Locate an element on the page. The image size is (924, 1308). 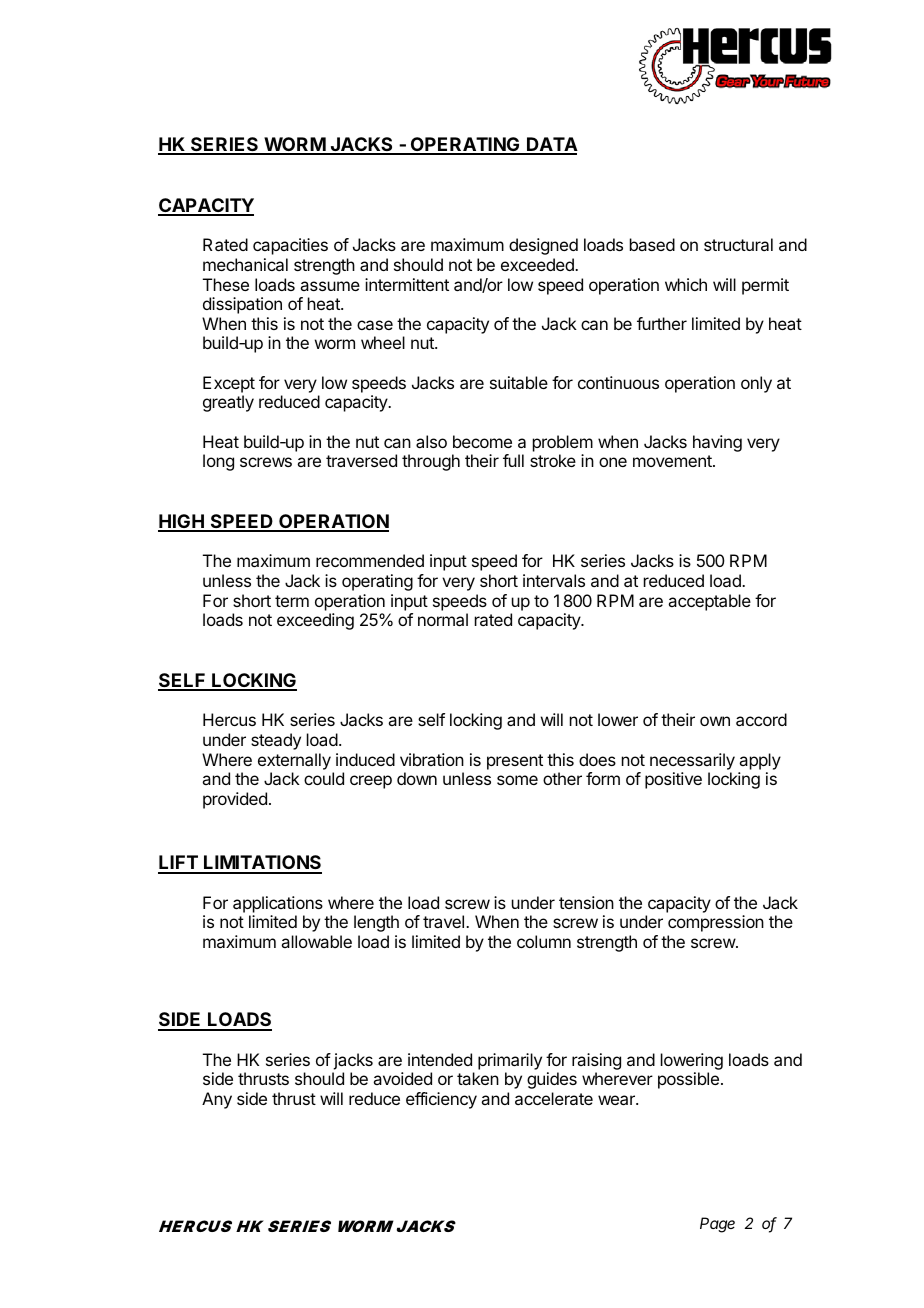
Any is located at coordinates (217, 1100).
